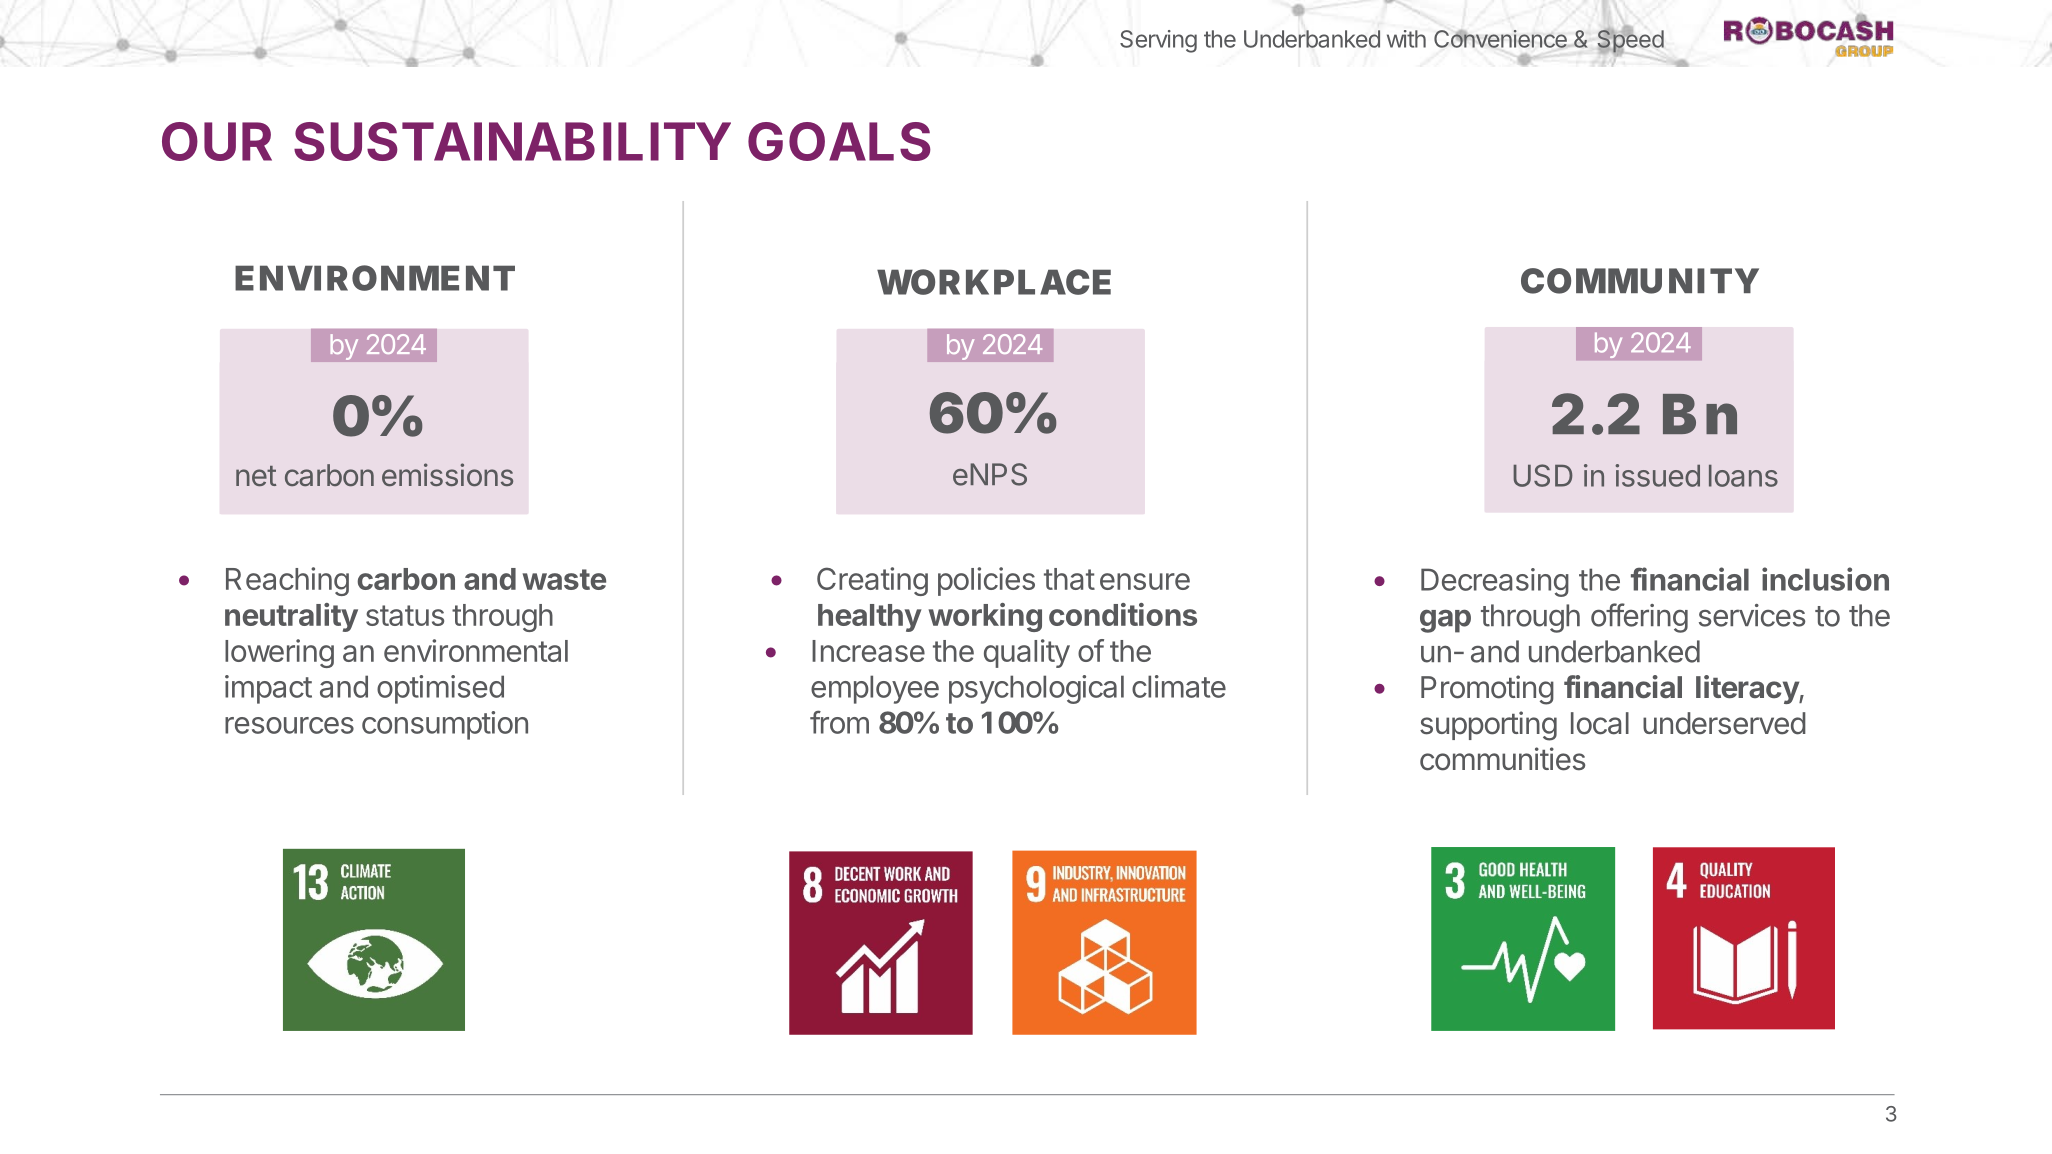 The image size is (2052, 1154). I want to click on Serving, so click(1158, 41).
